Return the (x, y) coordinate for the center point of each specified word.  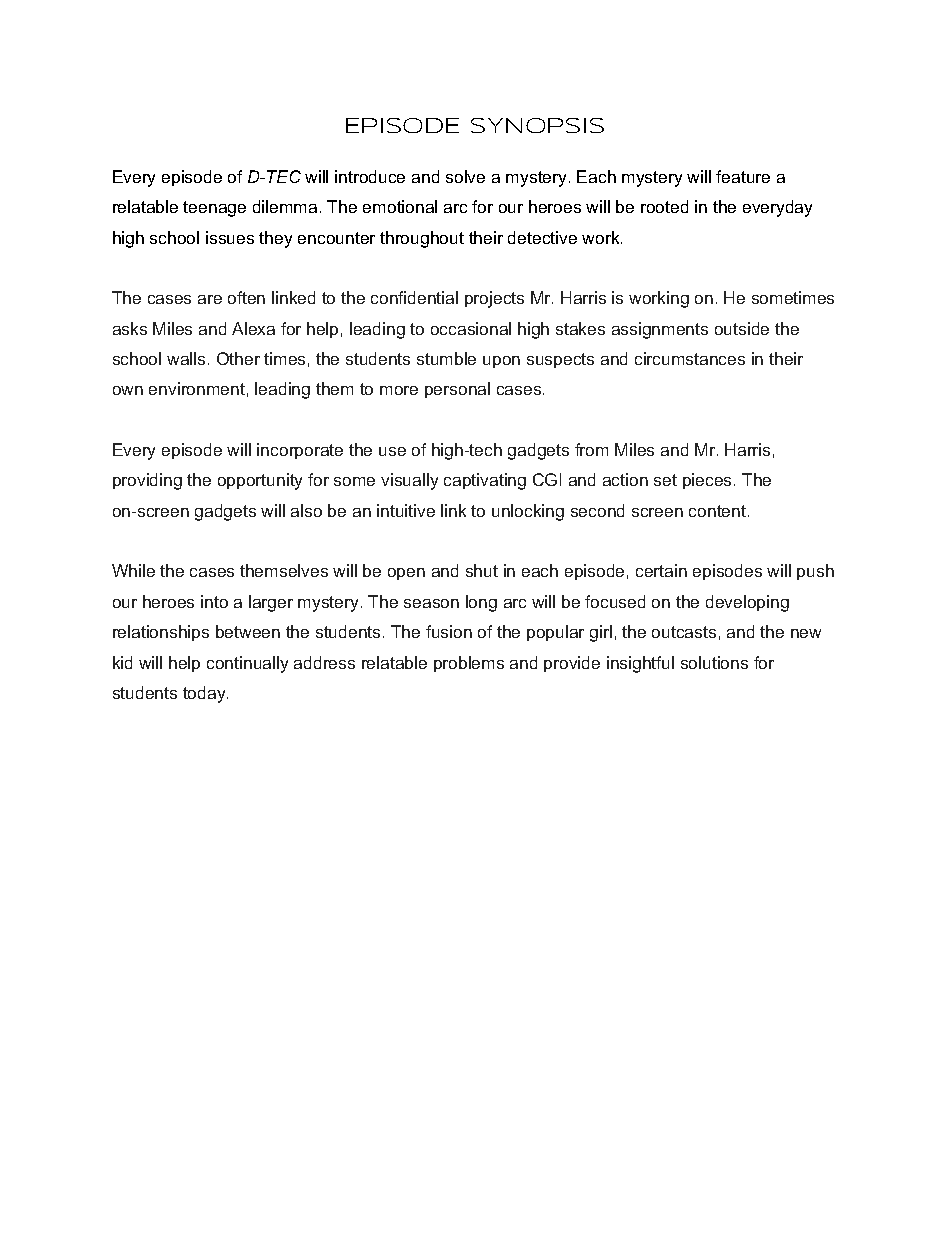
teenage (214, 209)
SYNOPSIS (537, 125)
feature (743, 176)
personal (457, 390)
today (205, 694)
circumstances (690, 358)
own (128, 390)
